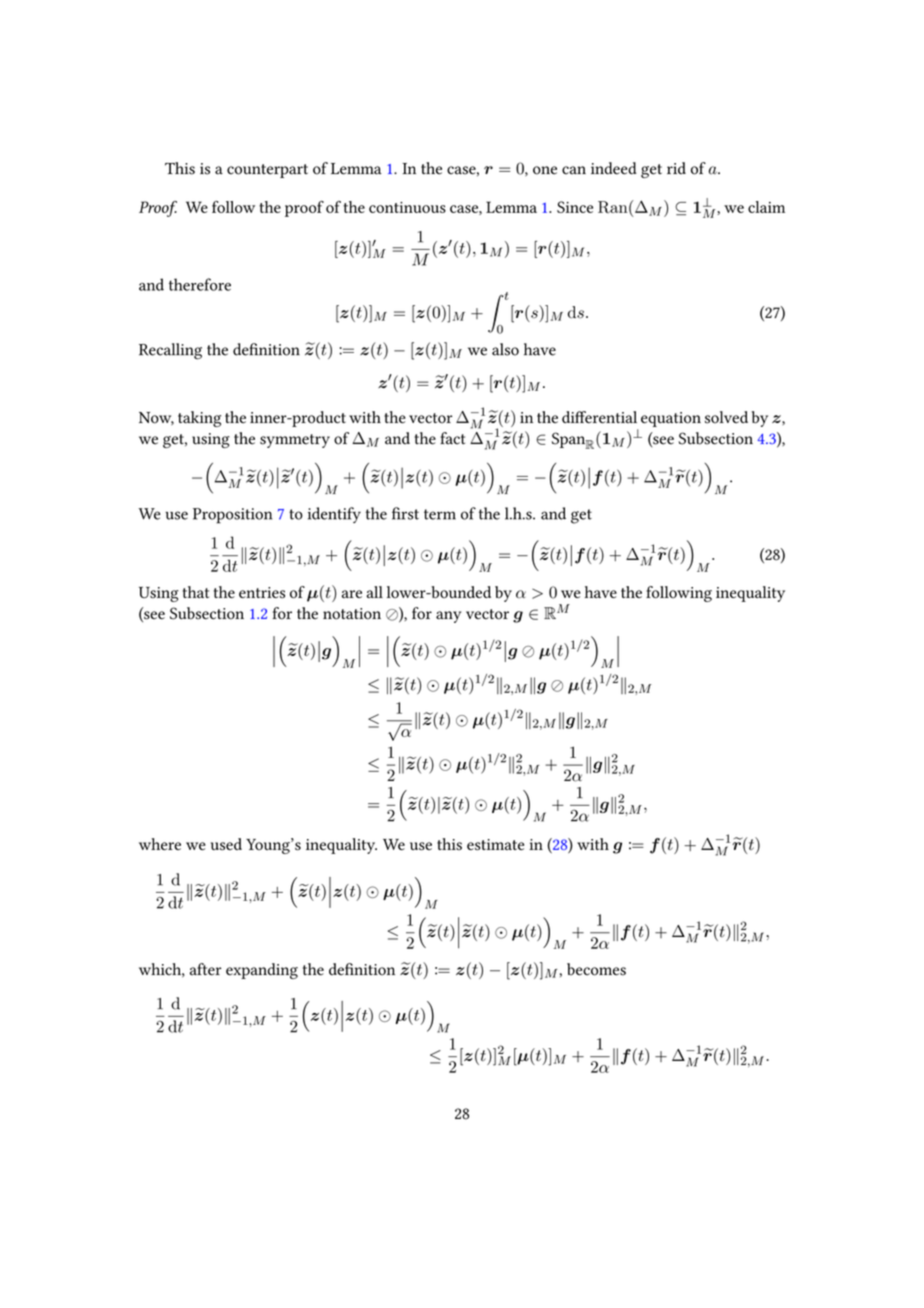 The height and width of the document is (1308, 924). Describe the element at coordinates (205, 969) in the document. I see `after` at that location.
